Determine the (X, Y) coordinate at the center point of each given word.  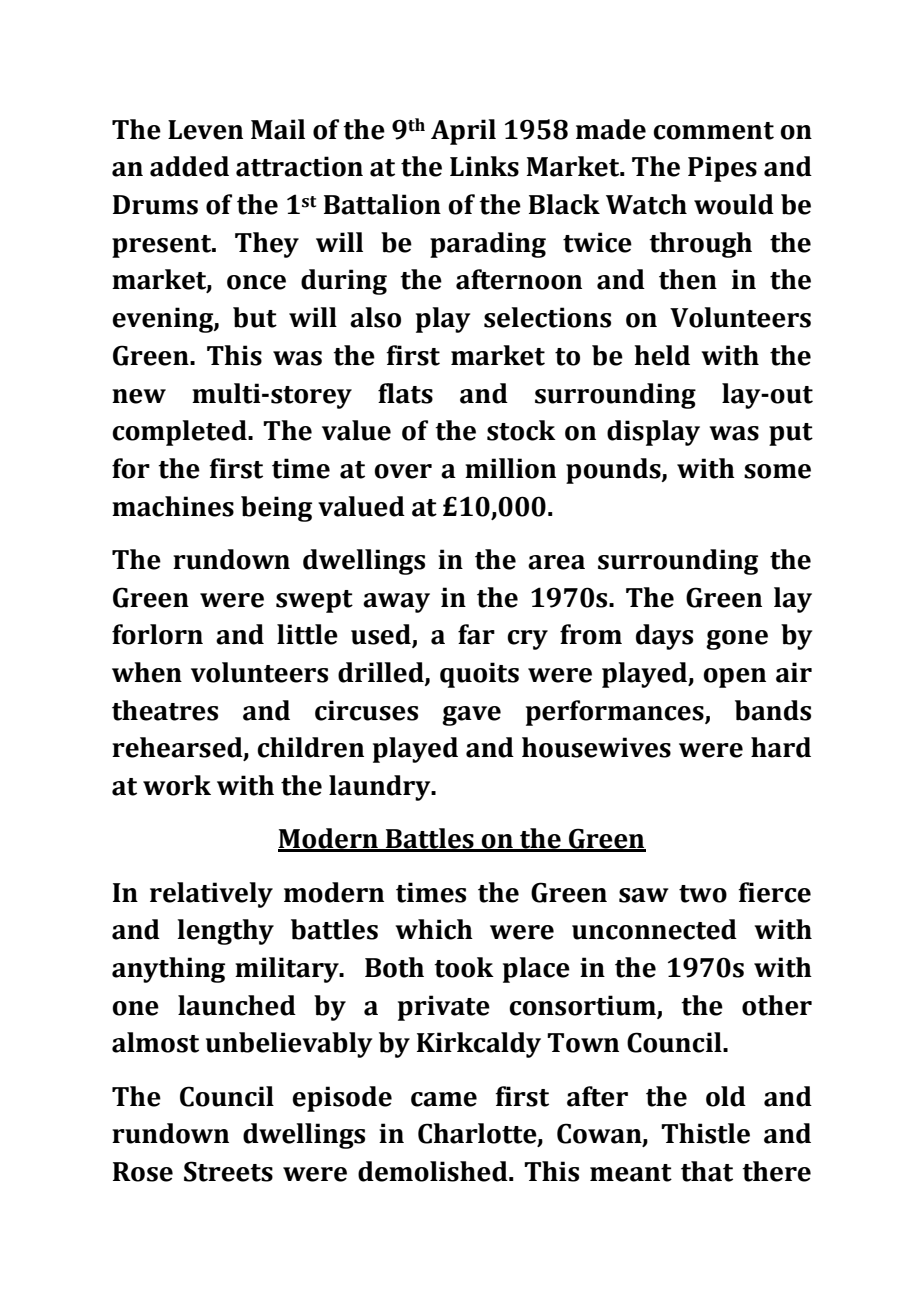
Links (484, 166)
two (703, 894)
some (777, 471)
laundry (381, 788)
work (177, 785)
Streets (228, 1171)
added (189, 166)
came (444, 1099)
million (510, 468)
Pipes (722, 169)
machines (173, 506)
